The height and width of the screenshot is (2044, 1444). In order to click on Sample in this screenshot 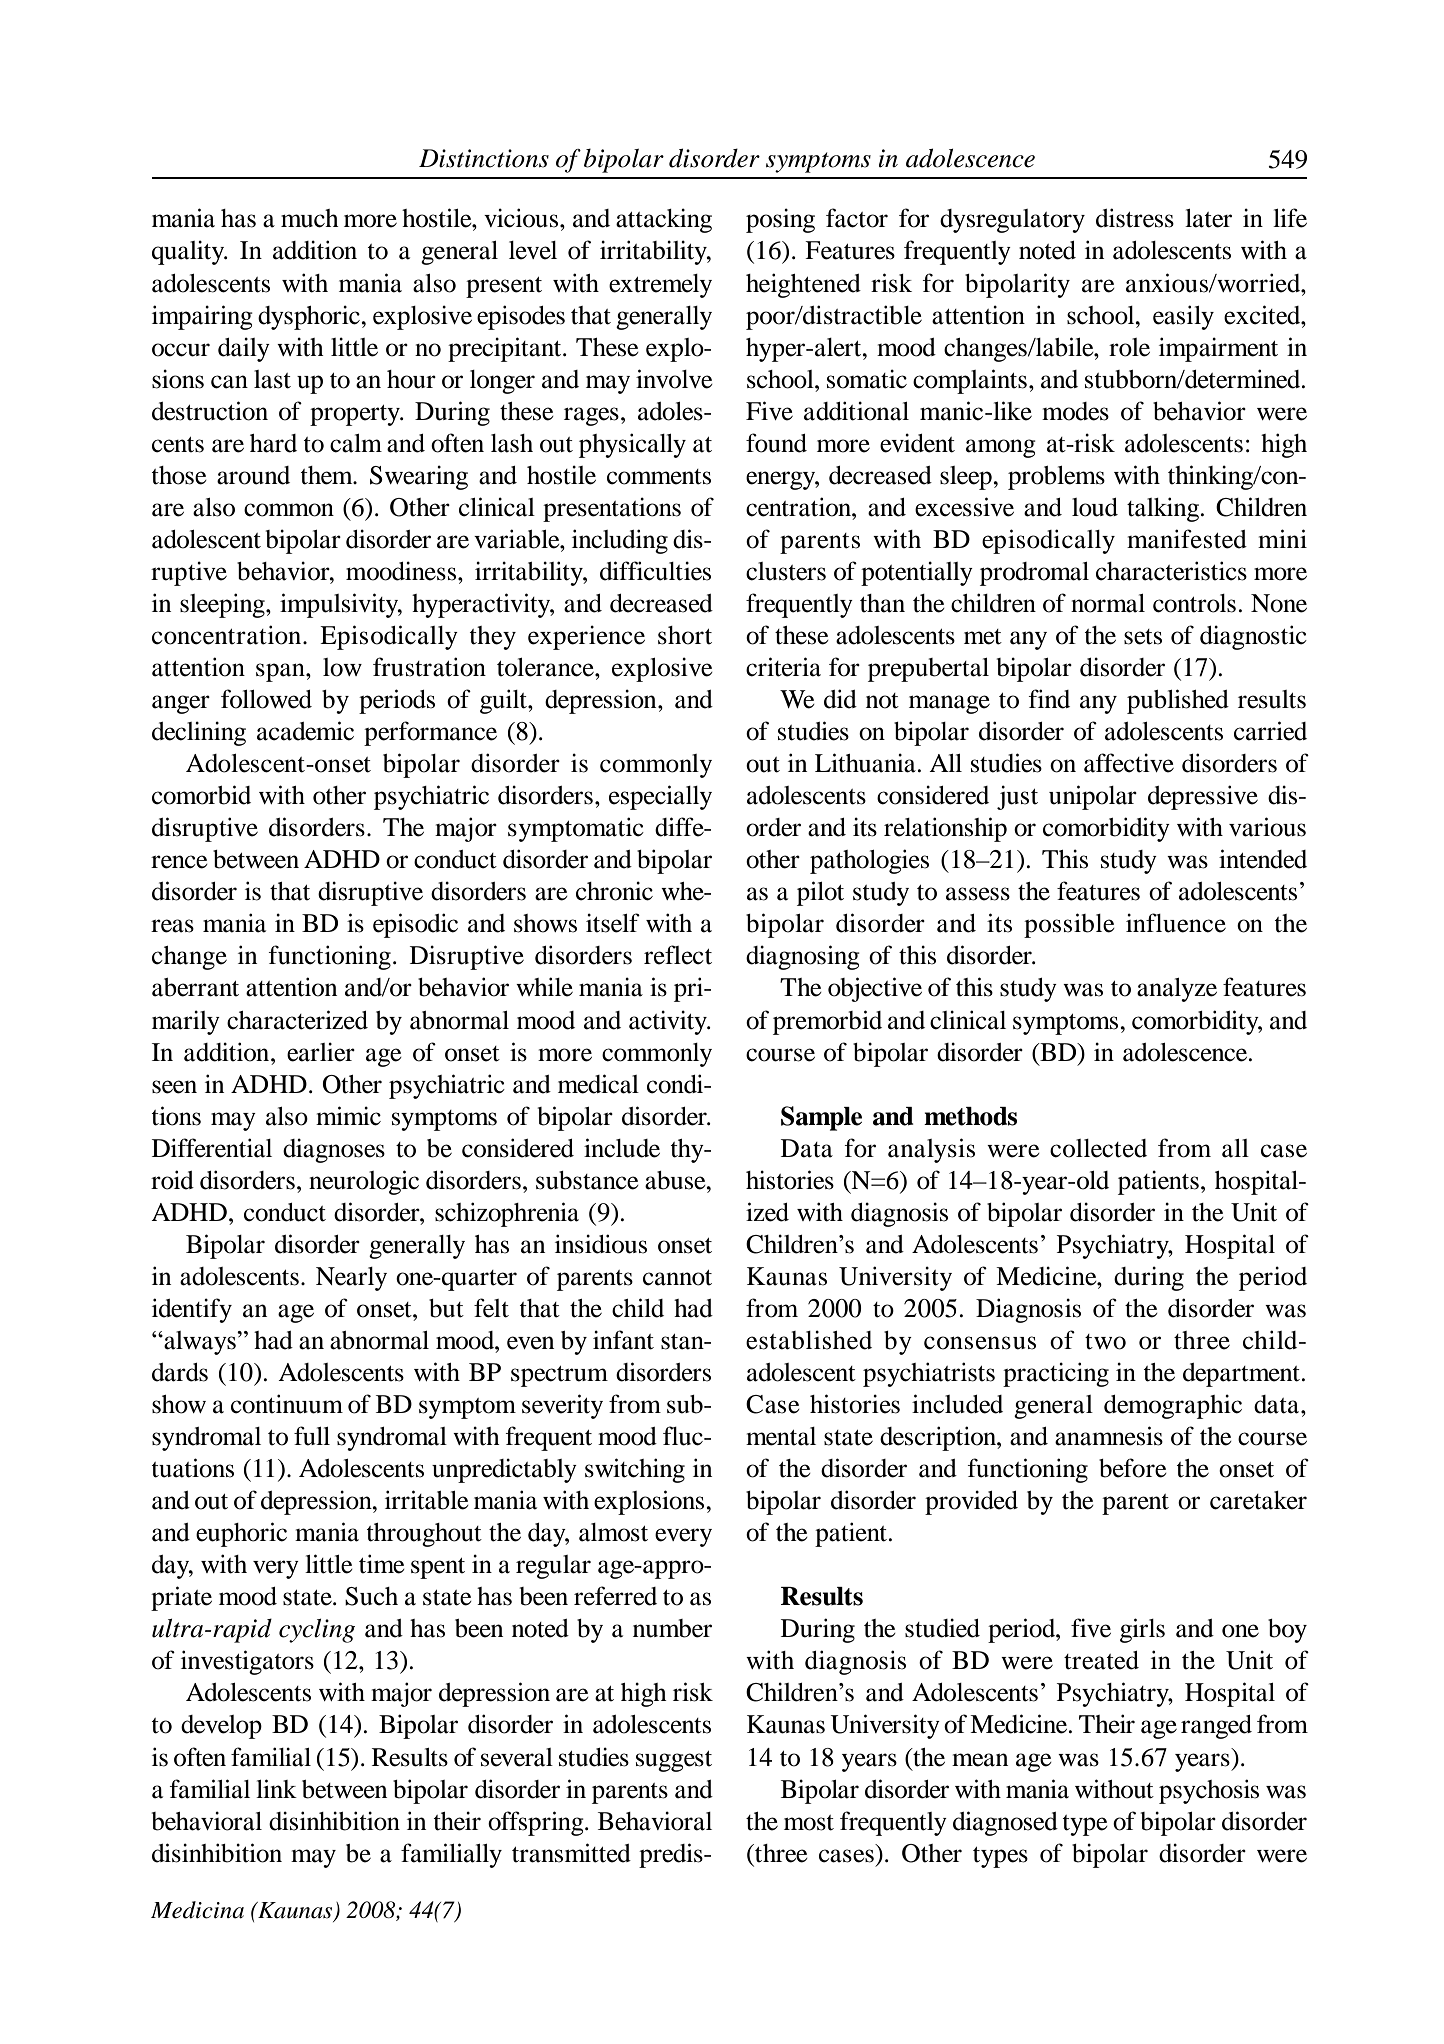, I will do `click(821, 1118)`.
